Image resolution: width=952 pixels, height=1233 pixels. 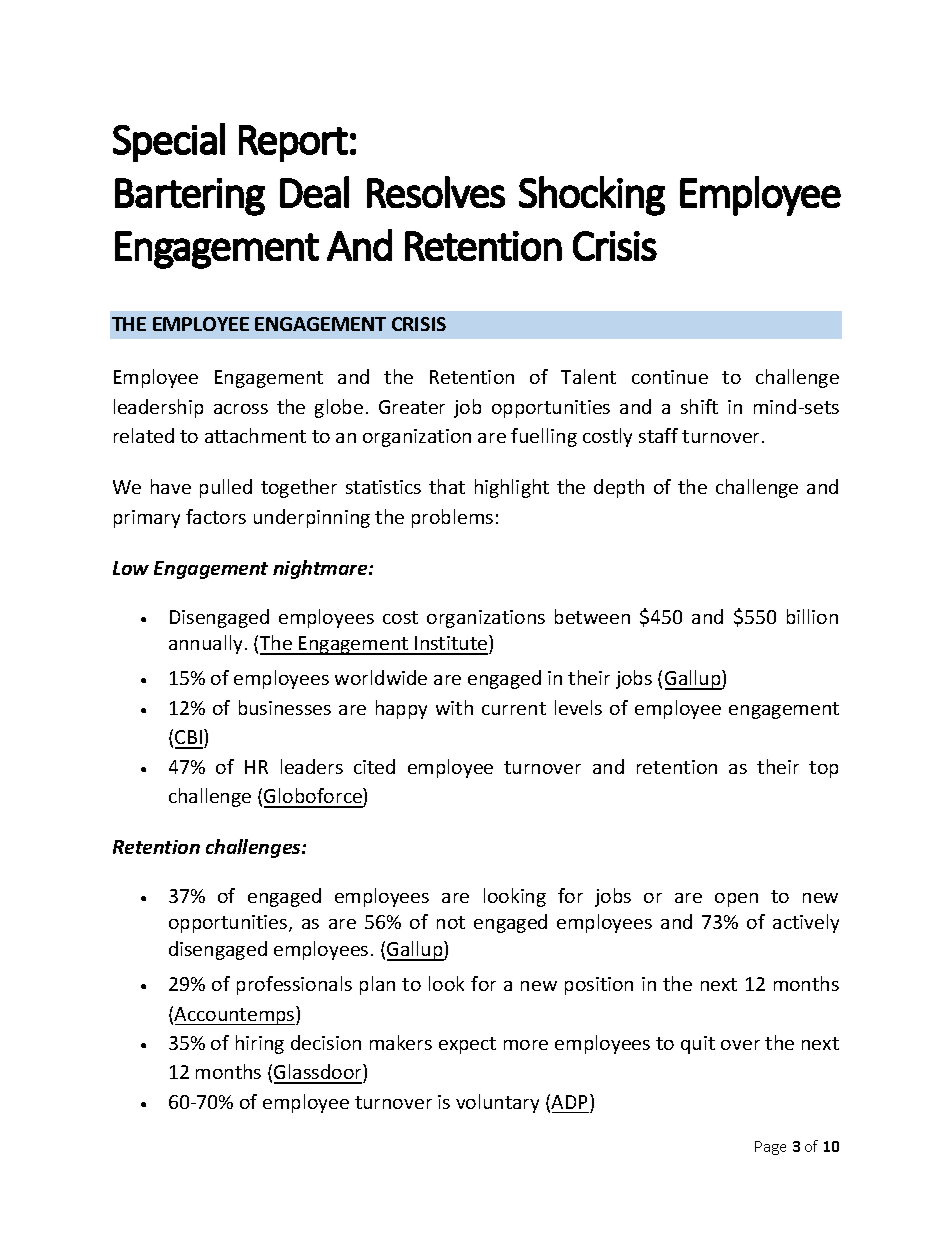 What do you see at coordinates (294, 985) in the image?
I see `professionals` at bounding box center [294, 985].
